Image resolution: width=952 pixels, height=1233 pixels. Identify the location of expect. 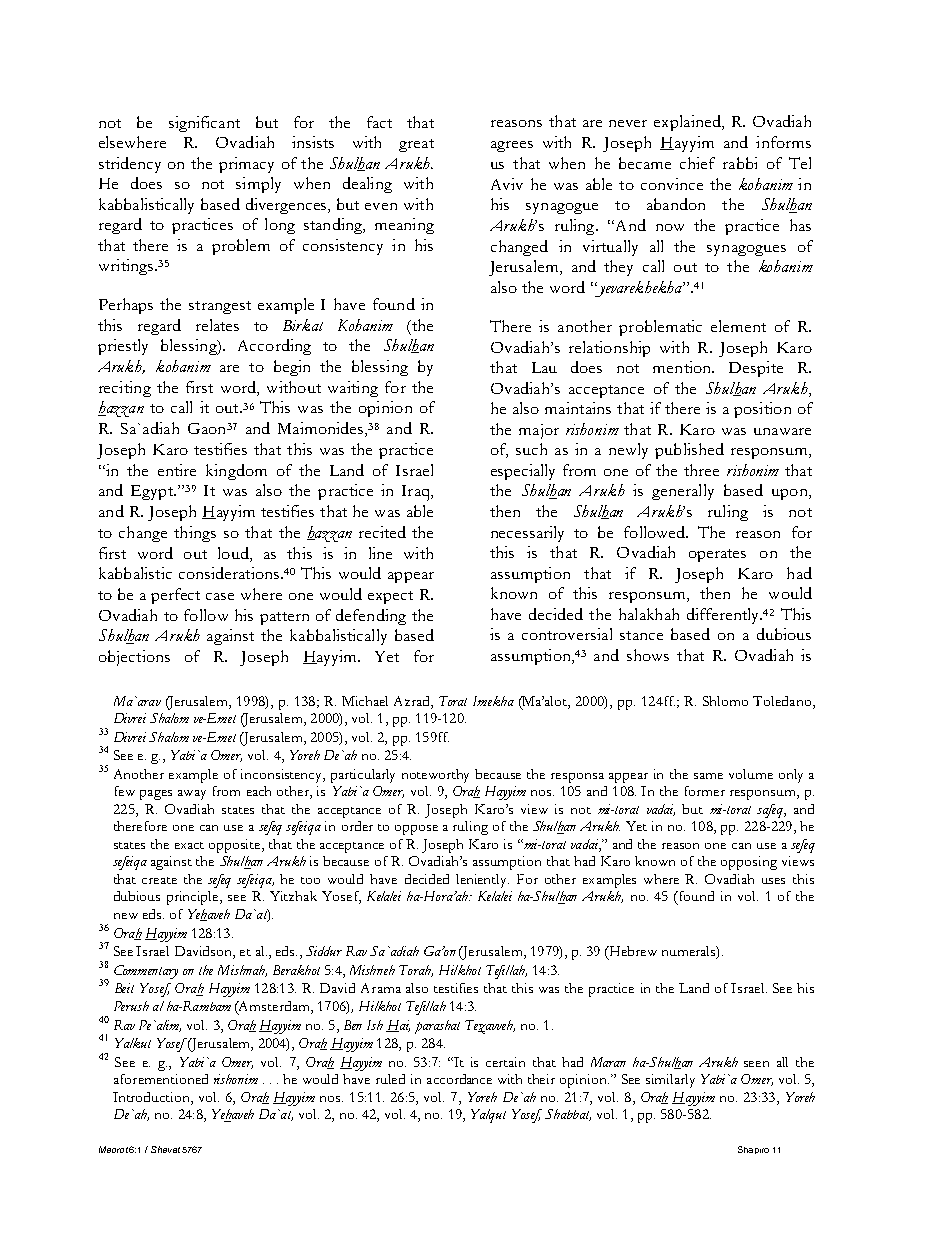
(390, 597).
